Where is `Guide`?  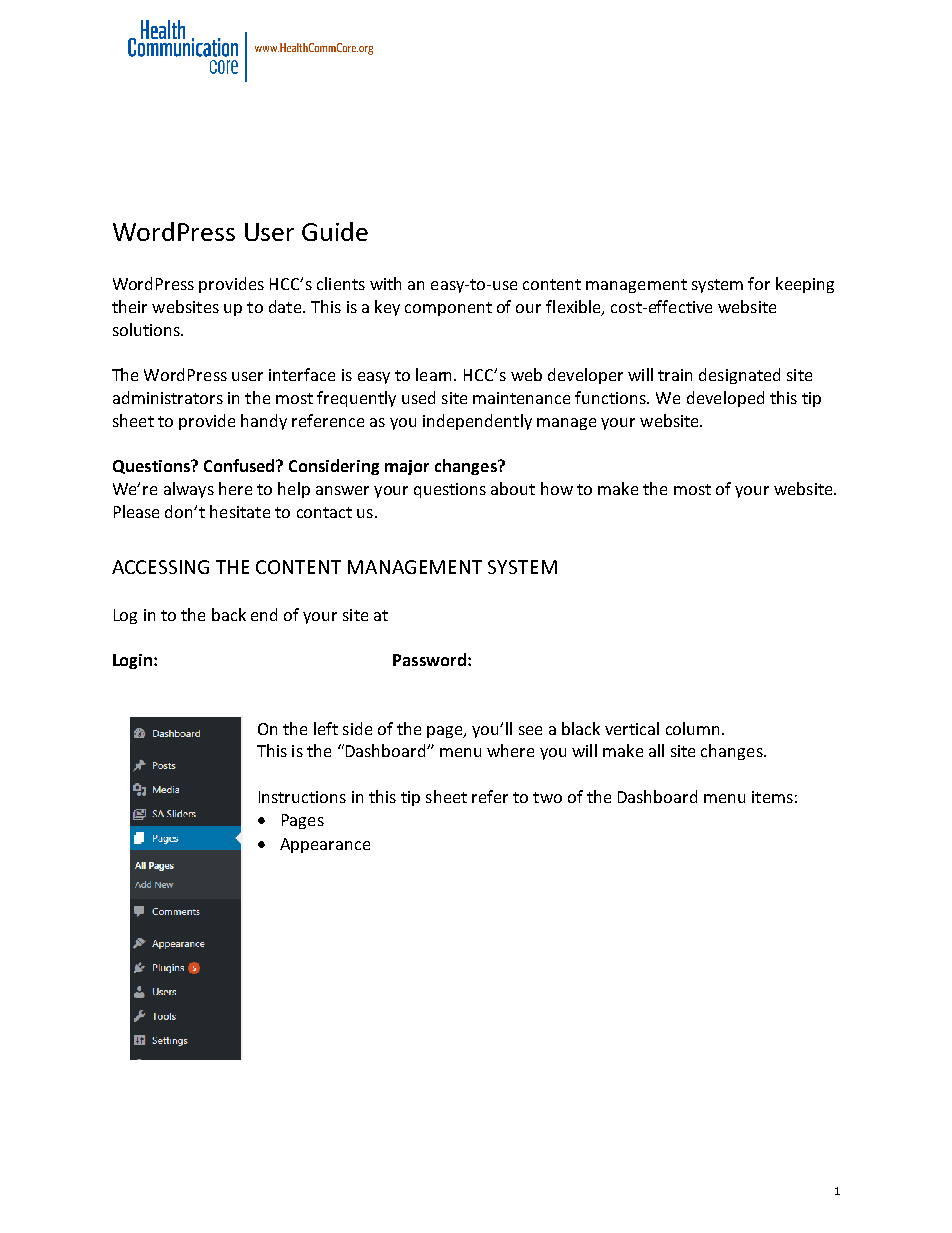 Guide is located at coordinates (335, 231).
